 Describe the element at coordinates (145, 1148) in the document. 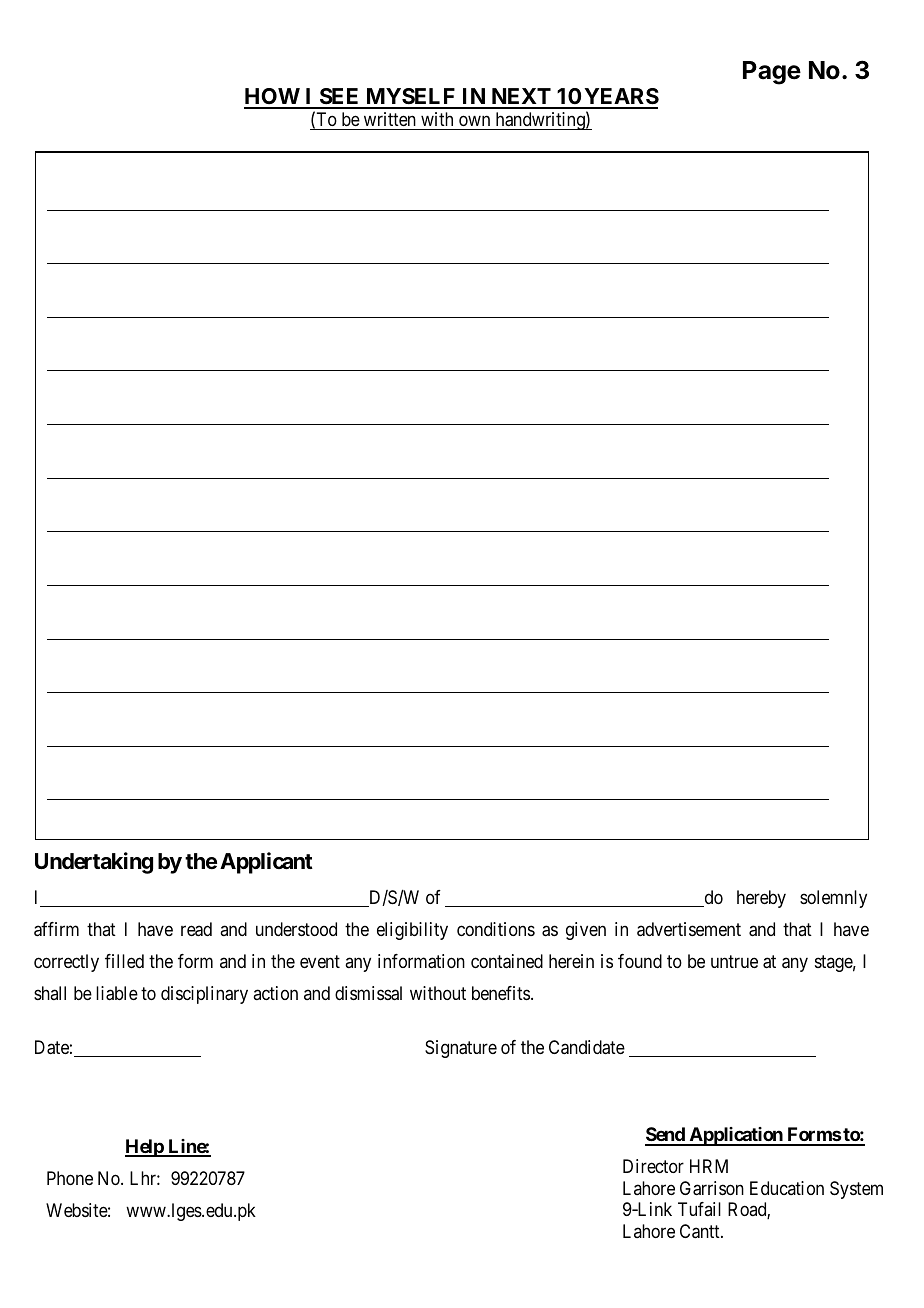

I see `Help` at that location.
